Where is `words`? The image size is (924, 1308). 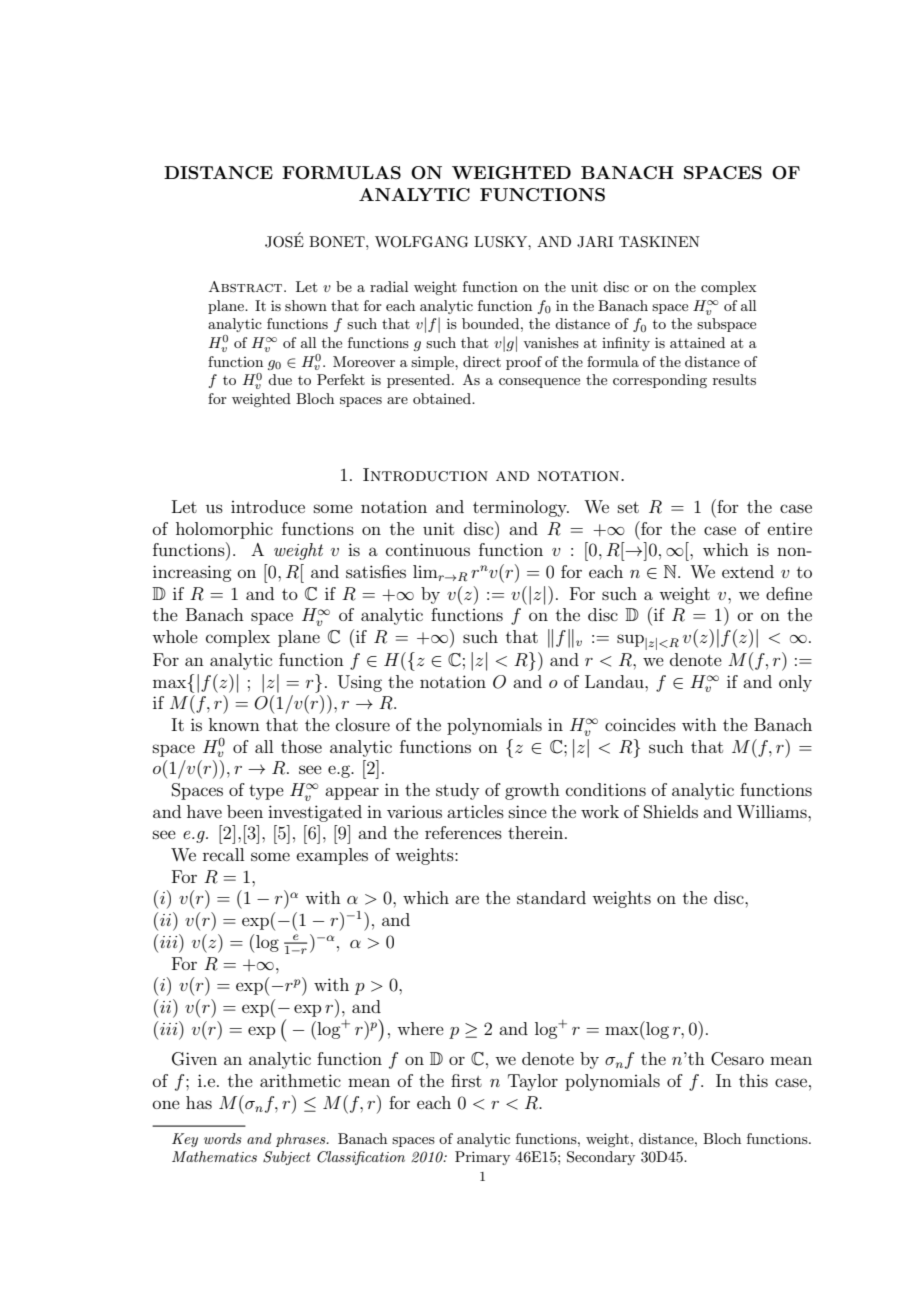 words is located at coordinates (223, 1138).
